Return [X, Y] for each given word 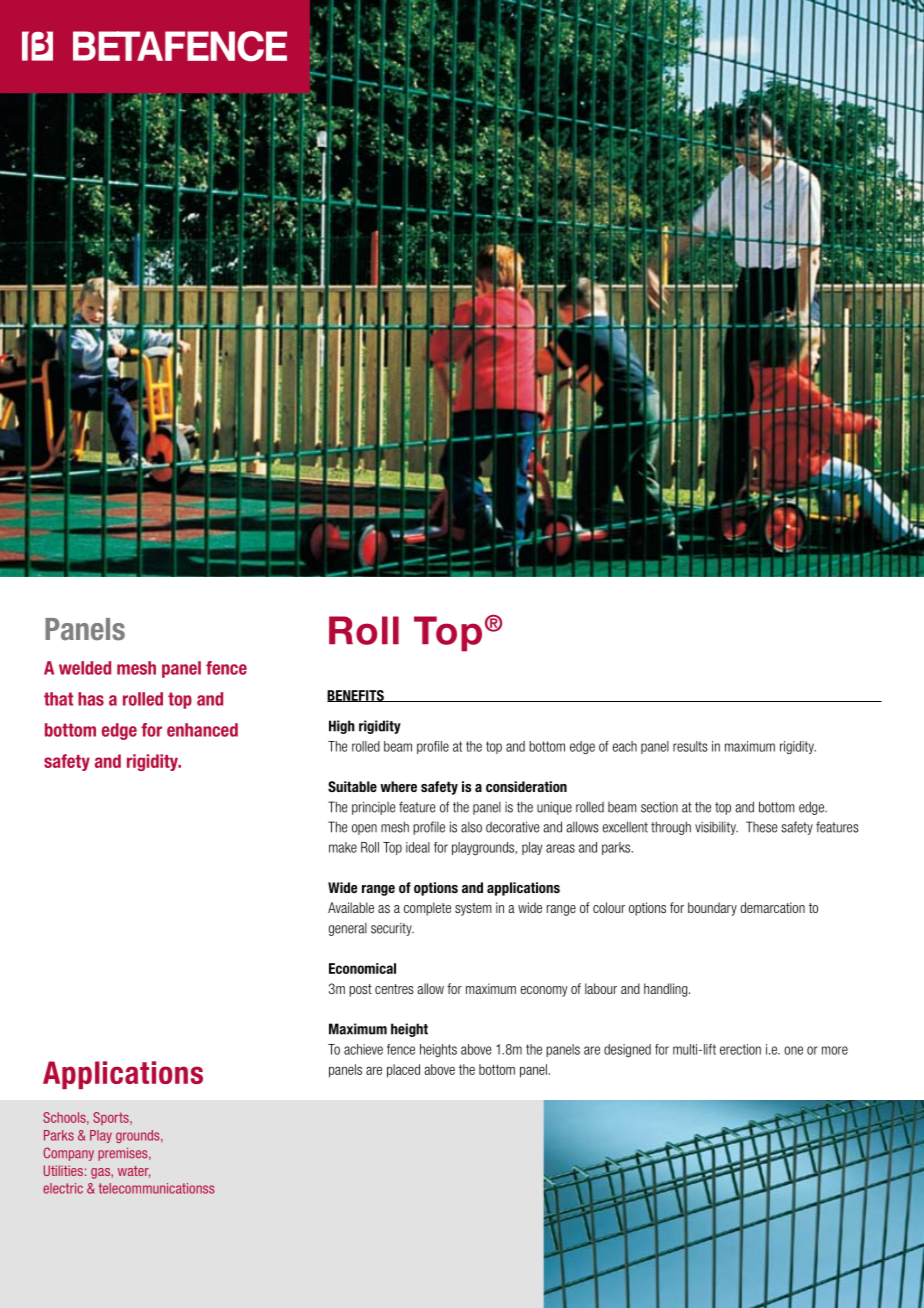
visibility [716, 828]
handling [667, 990]
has [91, 699]
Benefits [356, 696]
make [343, 847]
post [360, 990]
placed [403, 1071]
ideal [418, 847]
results [690, 746]
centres [394, 989]
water [134, 1172]
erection [740, 1049]
